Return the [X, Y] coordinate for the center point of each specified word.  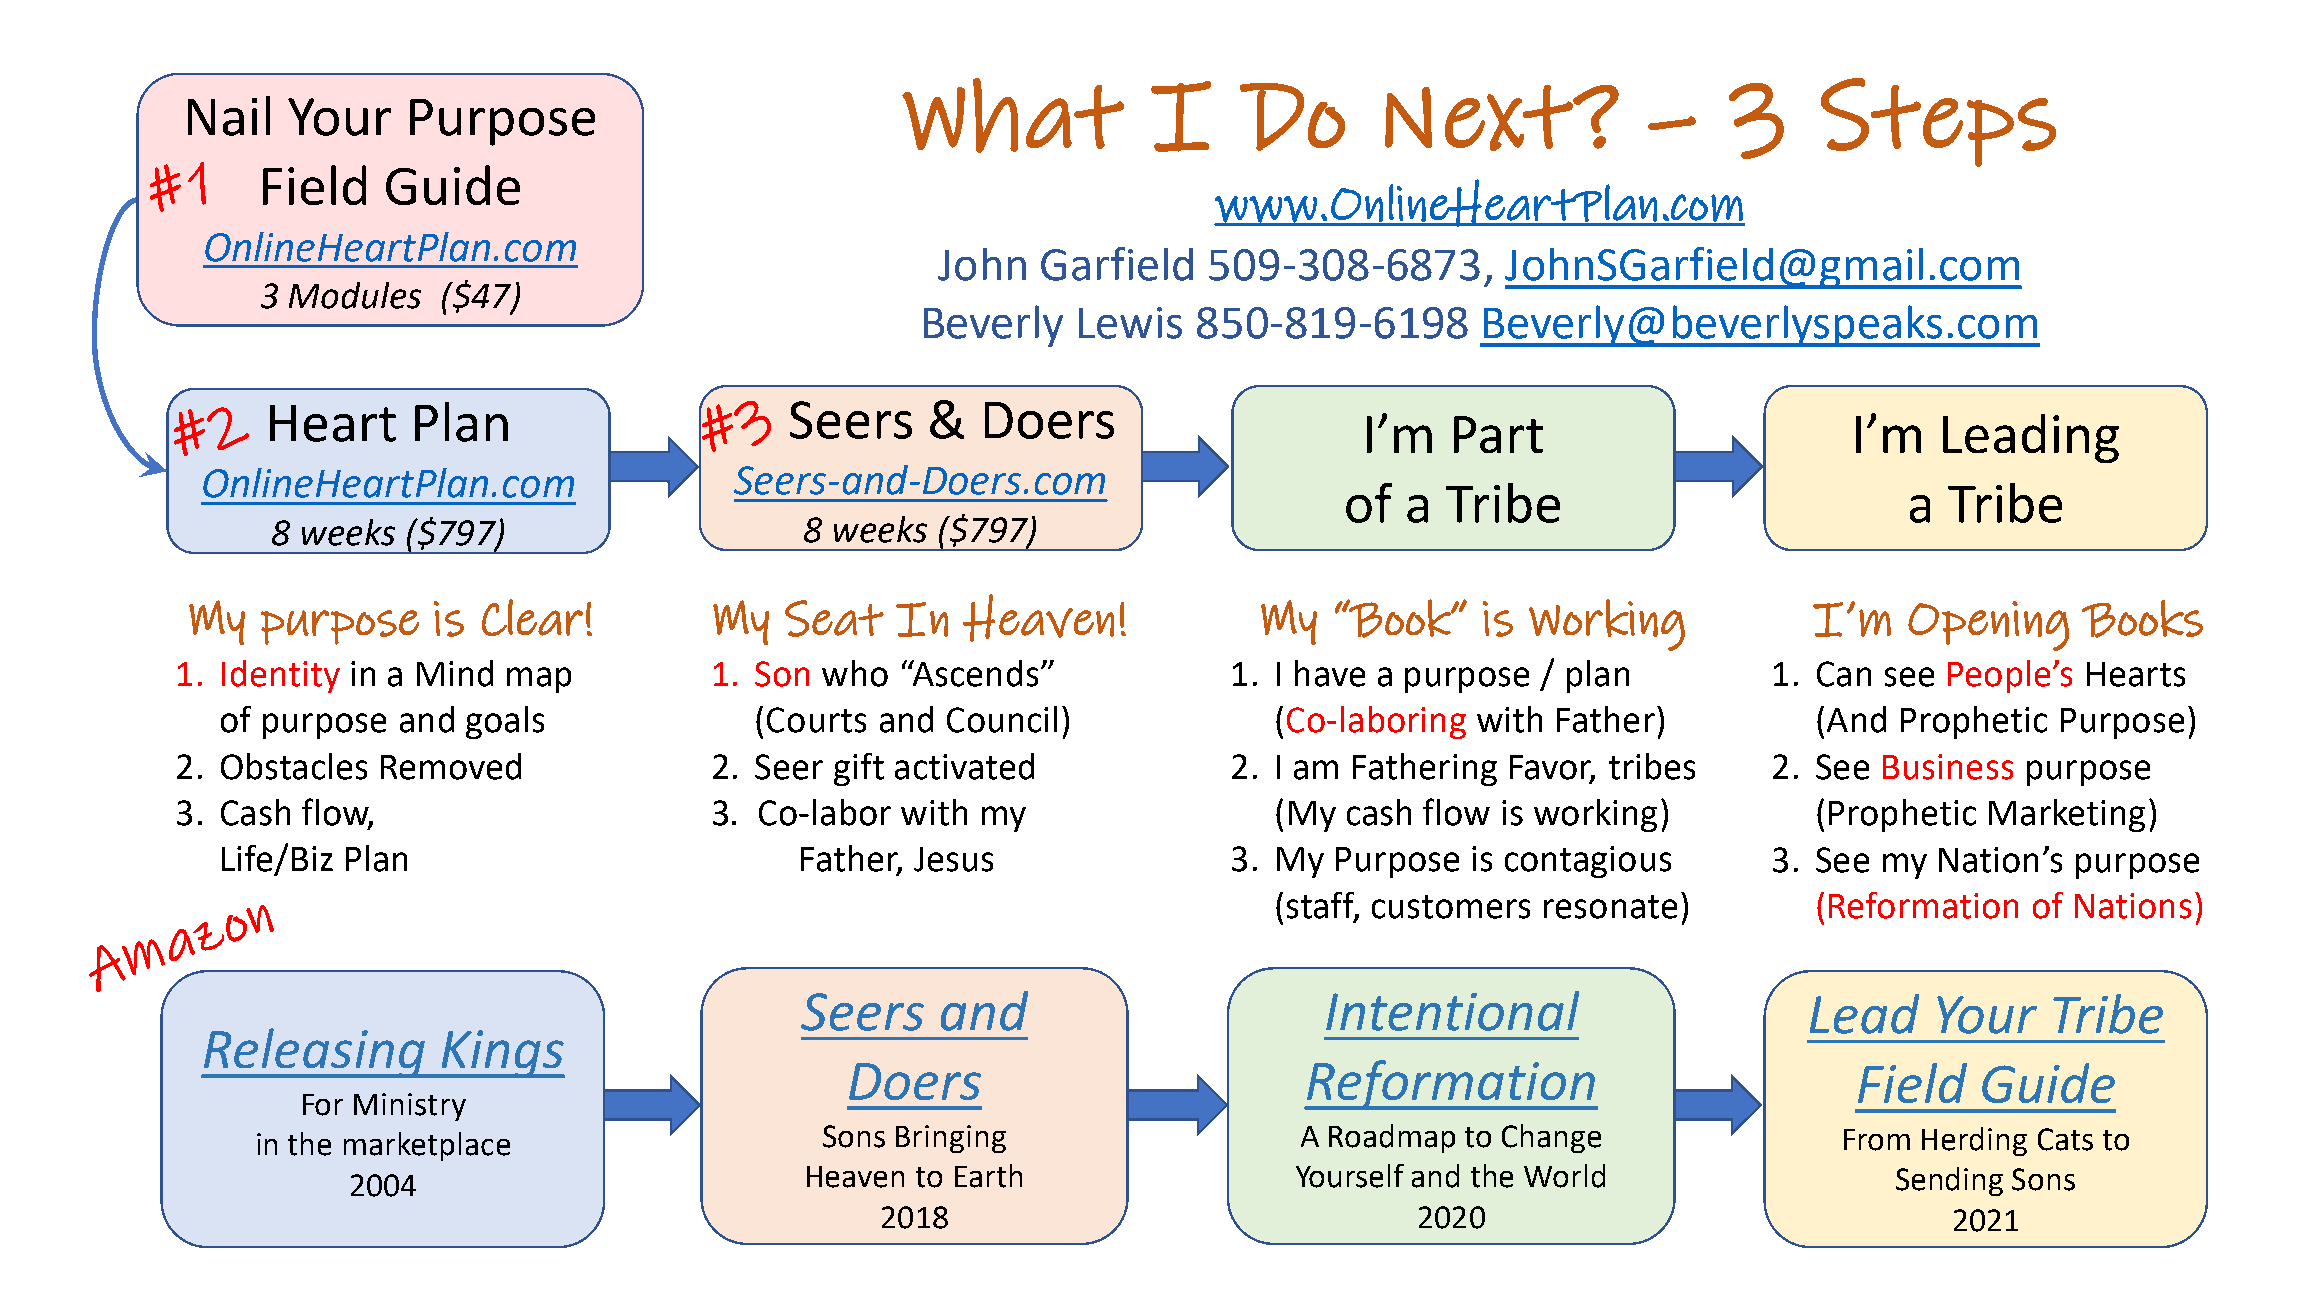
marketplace [427, 1146]
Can [1844, 674]
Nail [229, 116]
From [1877, 1140]
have [1330, 673]
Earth [988, 1176]
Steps [1938, 122]
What [1013, 115]
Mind [455, 673]
